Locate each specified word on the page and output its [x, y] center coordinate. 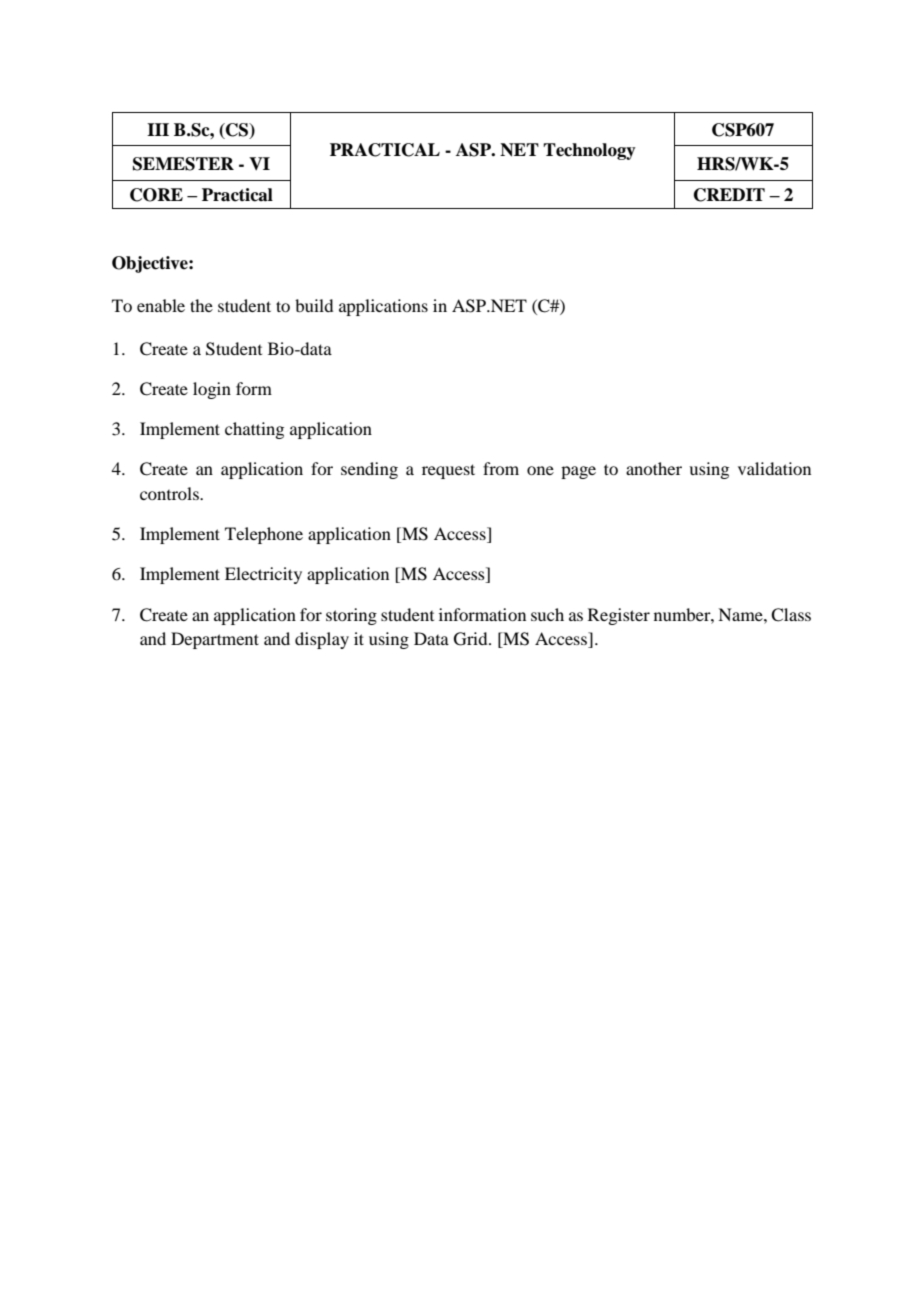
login [212, 390]
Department [215, 640]
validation [774, 468]
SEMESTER [183, 164]
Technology [589, 151]
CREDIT [729, 195]
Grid [472, 639]
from [501, 468]
